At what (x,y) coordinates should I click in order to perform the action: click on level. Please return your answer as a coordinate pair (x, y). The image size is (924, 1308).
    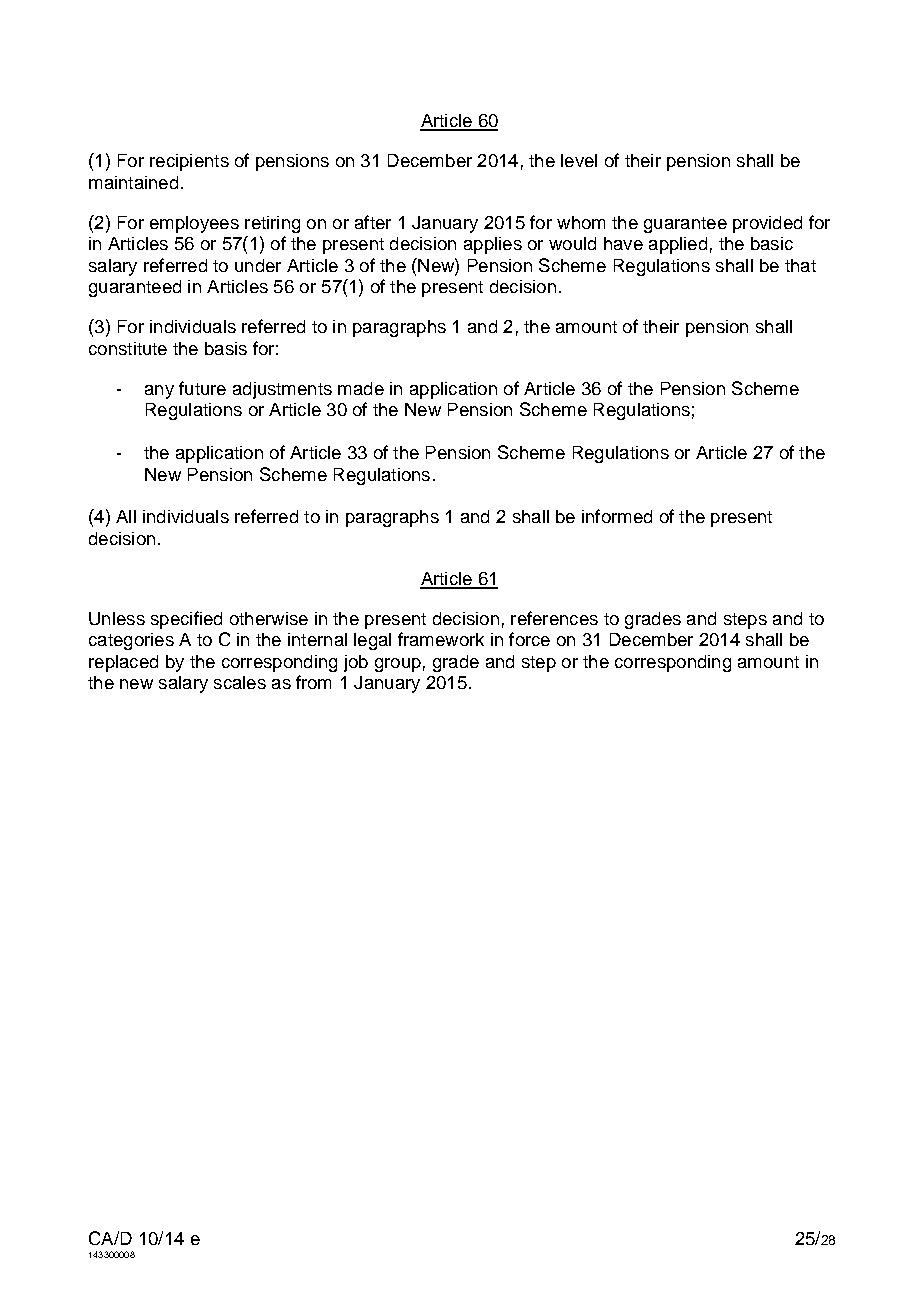
    Looking at the image, I should click on (579, 160).
